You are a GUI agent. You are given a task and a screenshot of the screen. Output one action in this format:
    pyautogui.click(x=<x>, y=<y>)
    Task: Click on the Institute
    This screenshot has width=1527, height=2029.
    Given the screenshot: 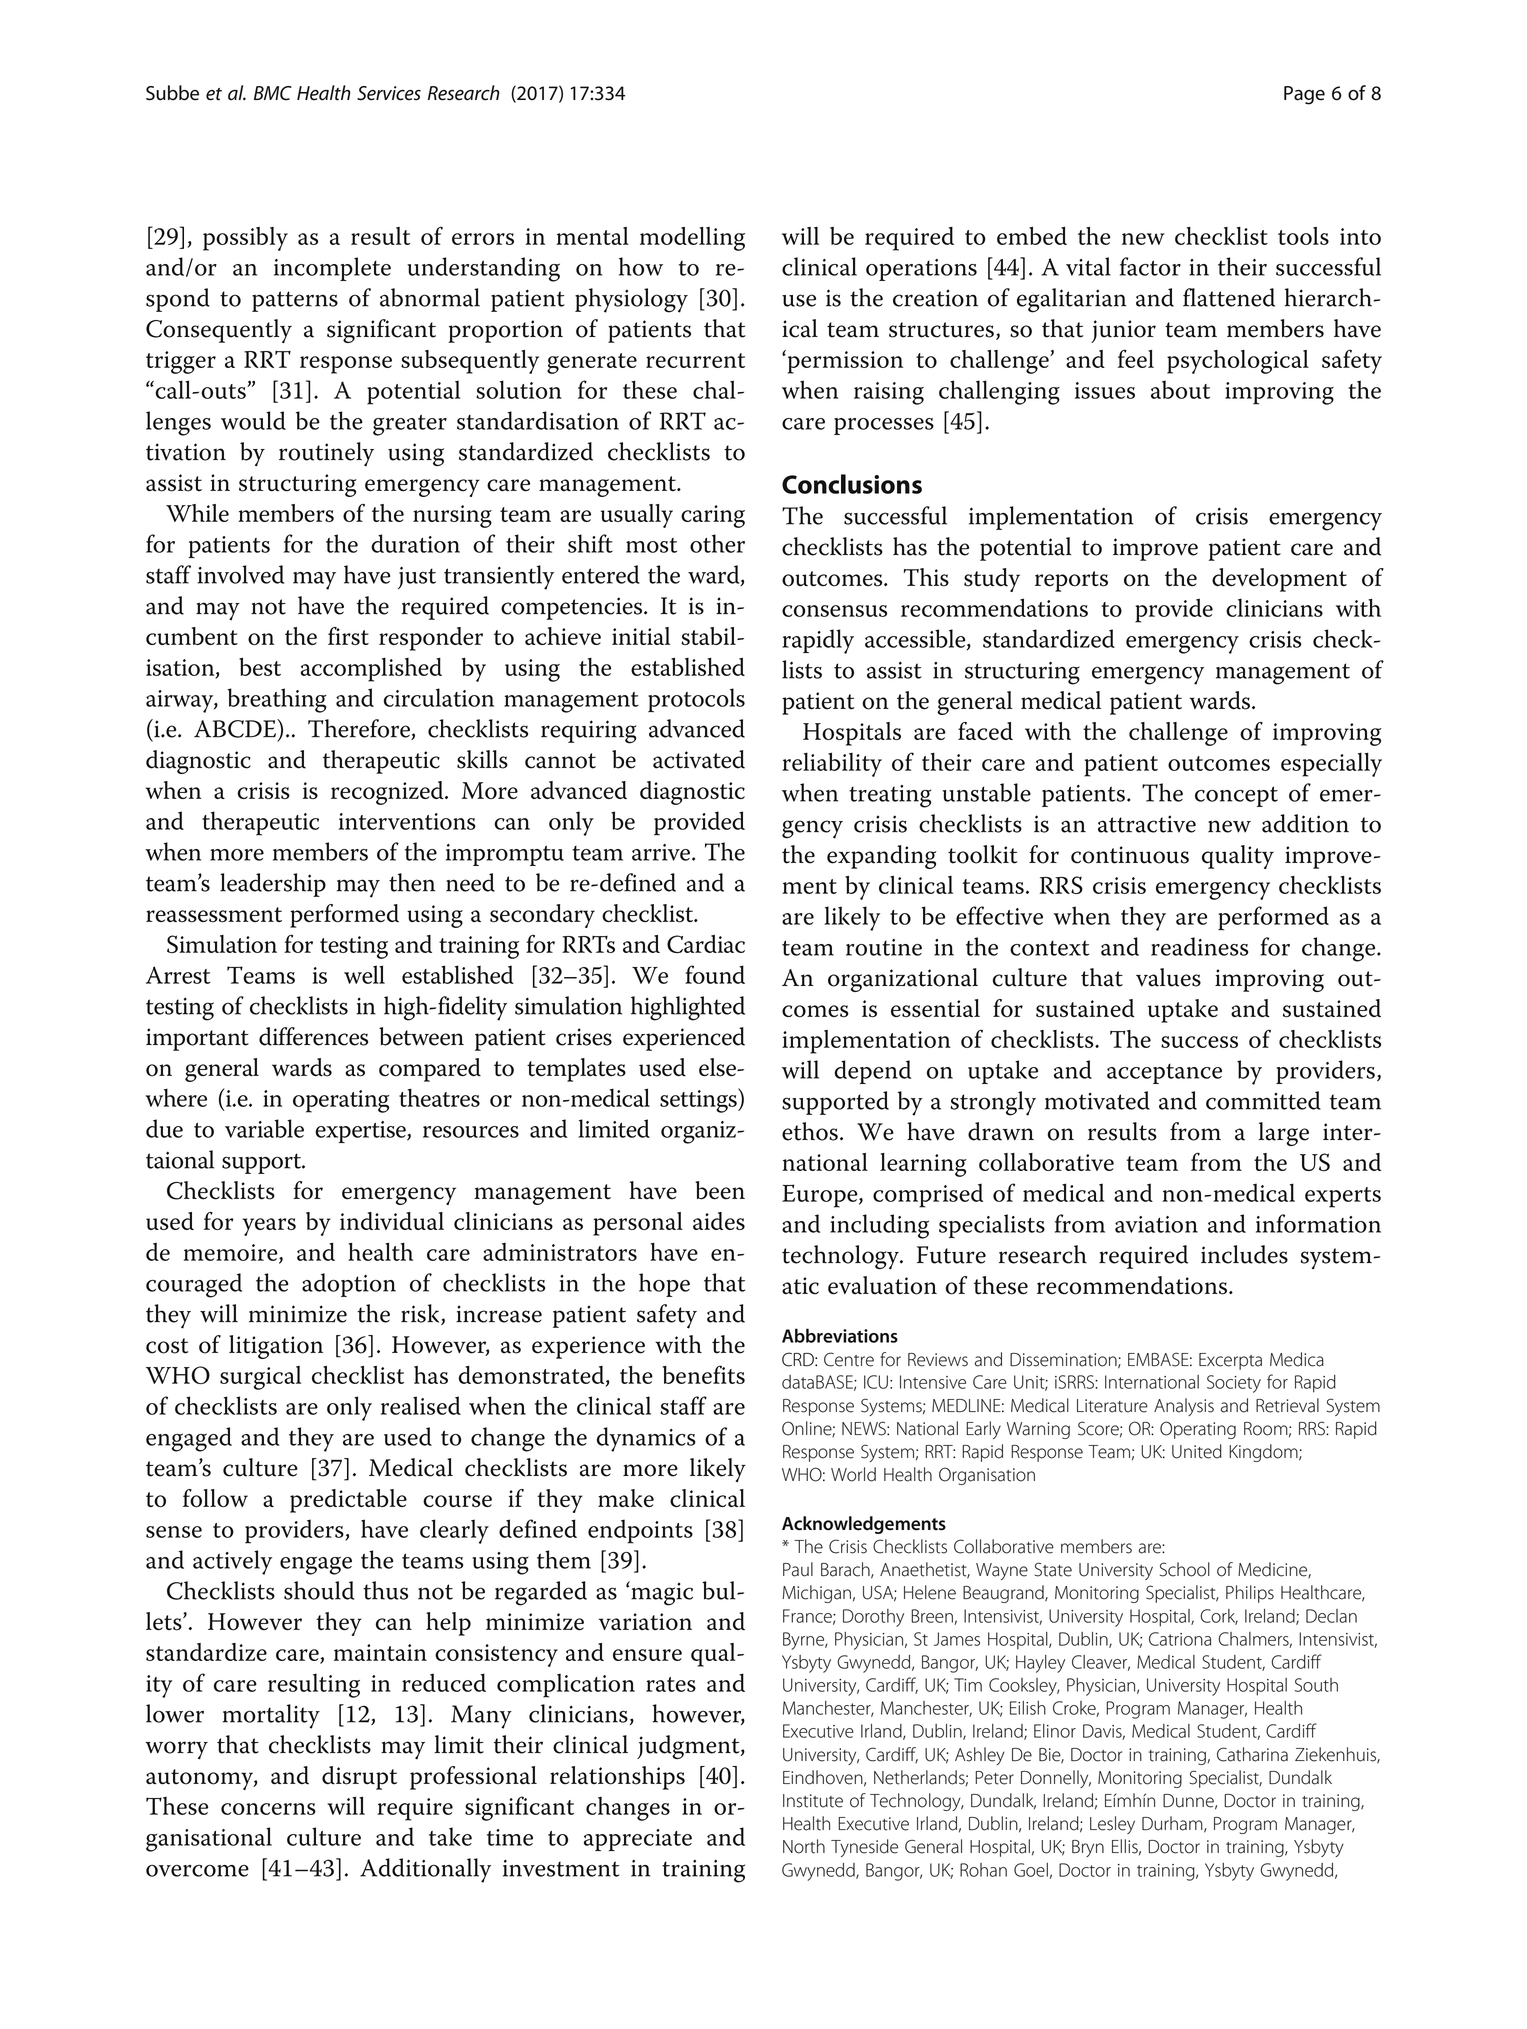 What is the action you would take?
    pyautogui.click(x=813, y=1801)
